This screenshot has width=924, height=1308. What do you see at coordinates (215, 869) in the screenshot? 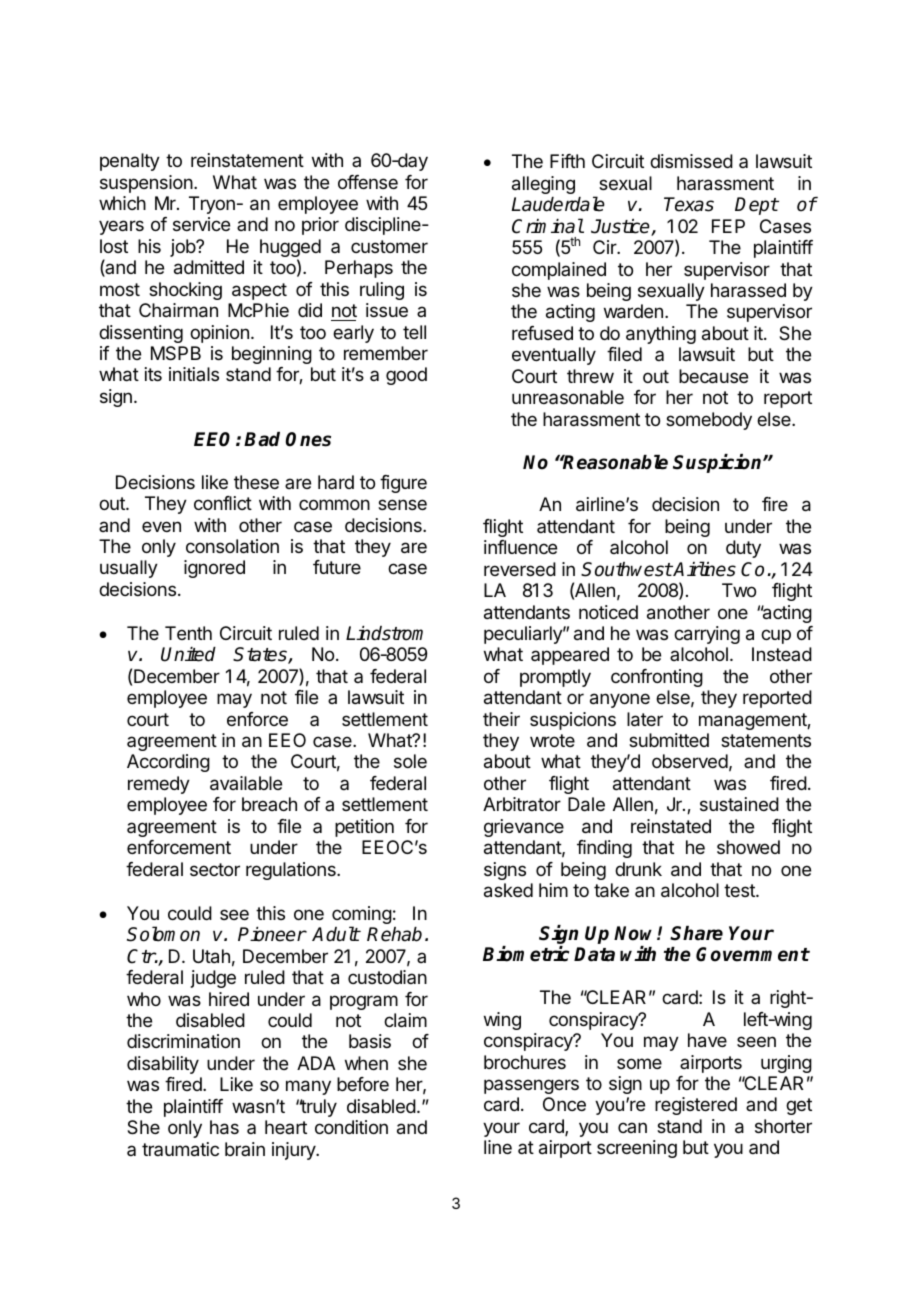
I see `sector` at bounding box center [215, 869].
